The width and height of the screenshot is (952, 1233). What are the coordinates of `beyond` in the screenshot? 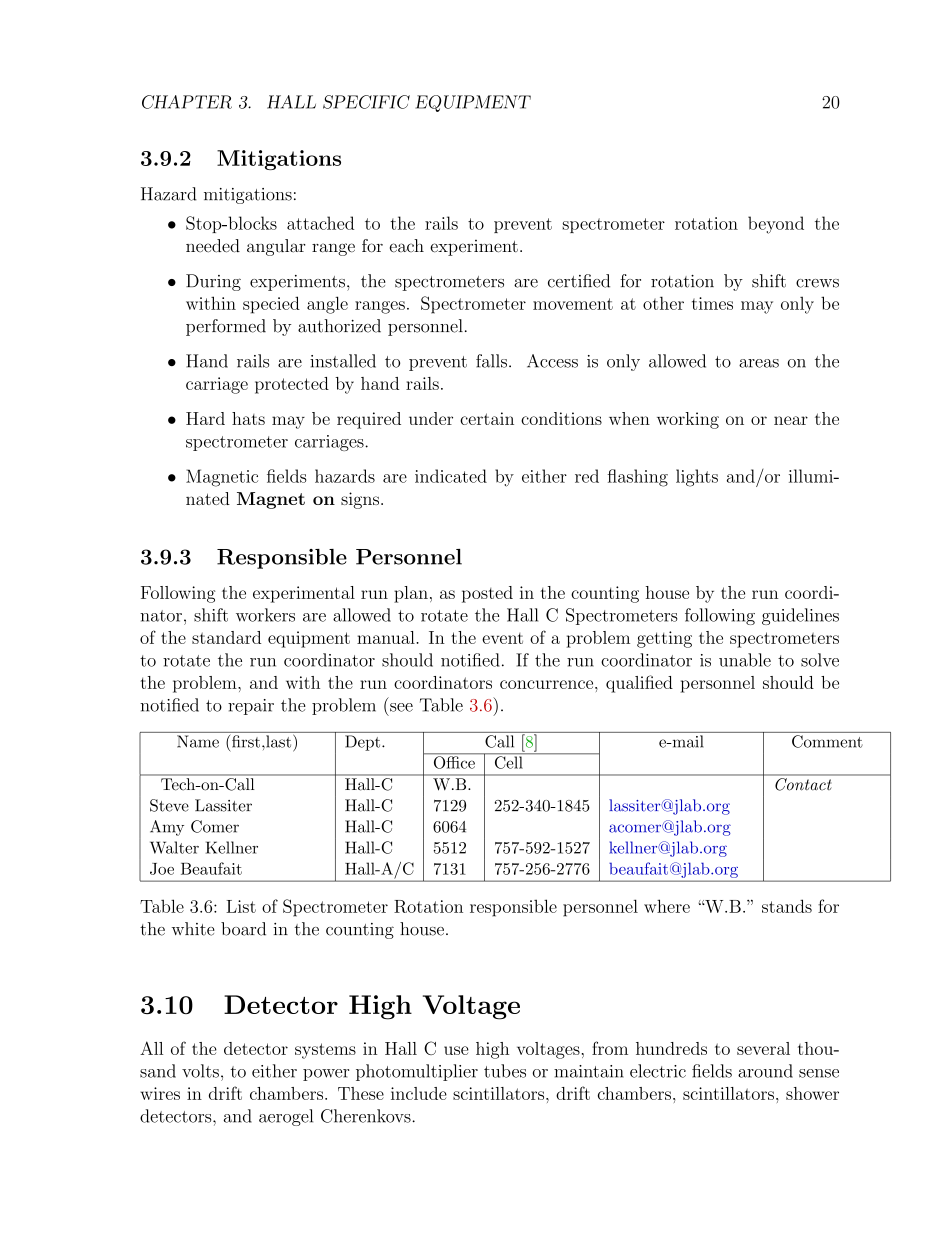 It's located at (776, 225).
